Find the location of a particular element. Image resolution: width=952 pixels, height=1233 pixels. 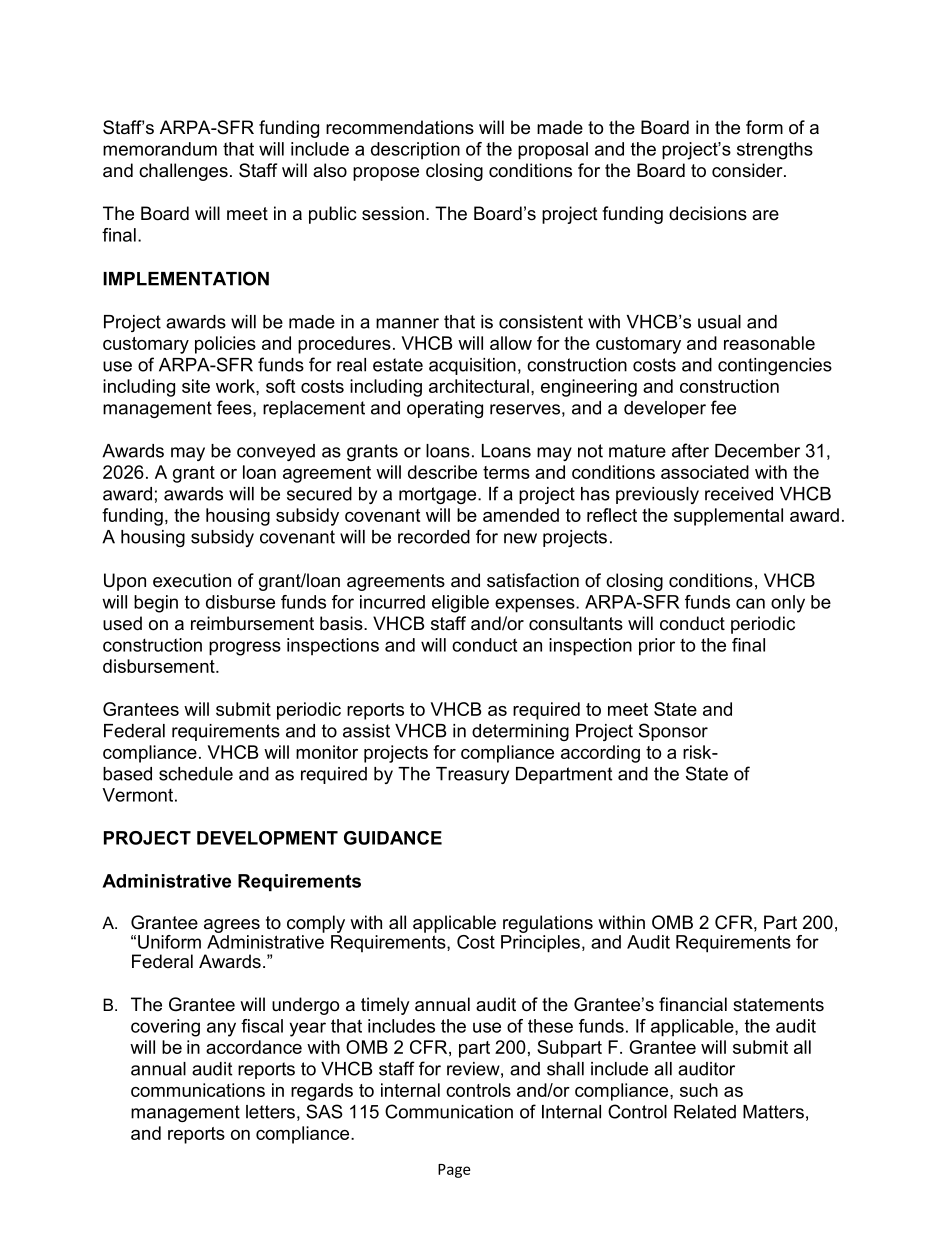

consider is located at coordinates (748, 170).
